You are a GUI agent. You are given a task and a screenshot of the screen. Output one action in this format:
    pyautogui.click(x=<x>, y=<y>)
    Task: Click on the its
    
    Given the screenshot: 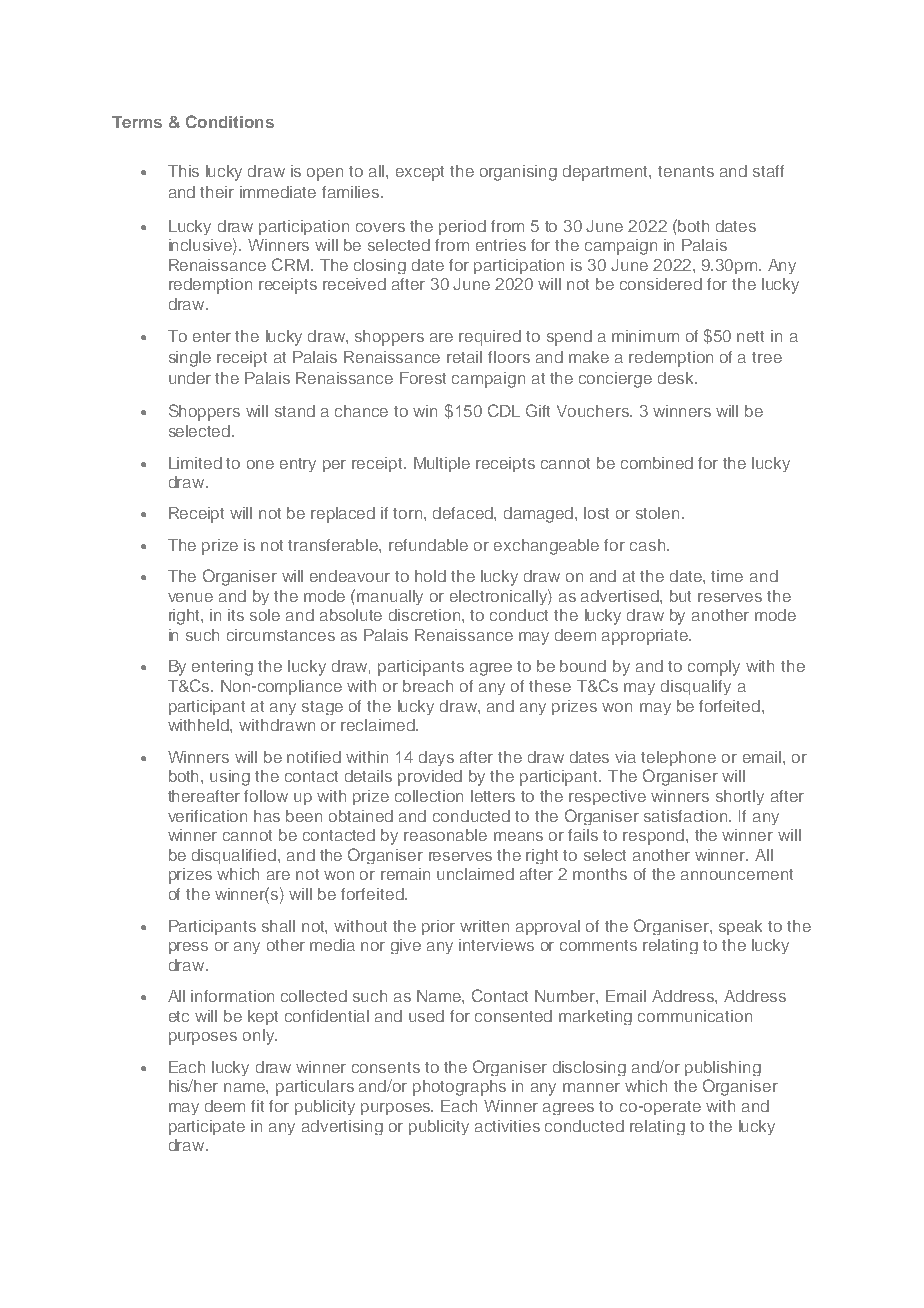 What is the action you would take?
    pyautogui.click(x=236, y=615)
